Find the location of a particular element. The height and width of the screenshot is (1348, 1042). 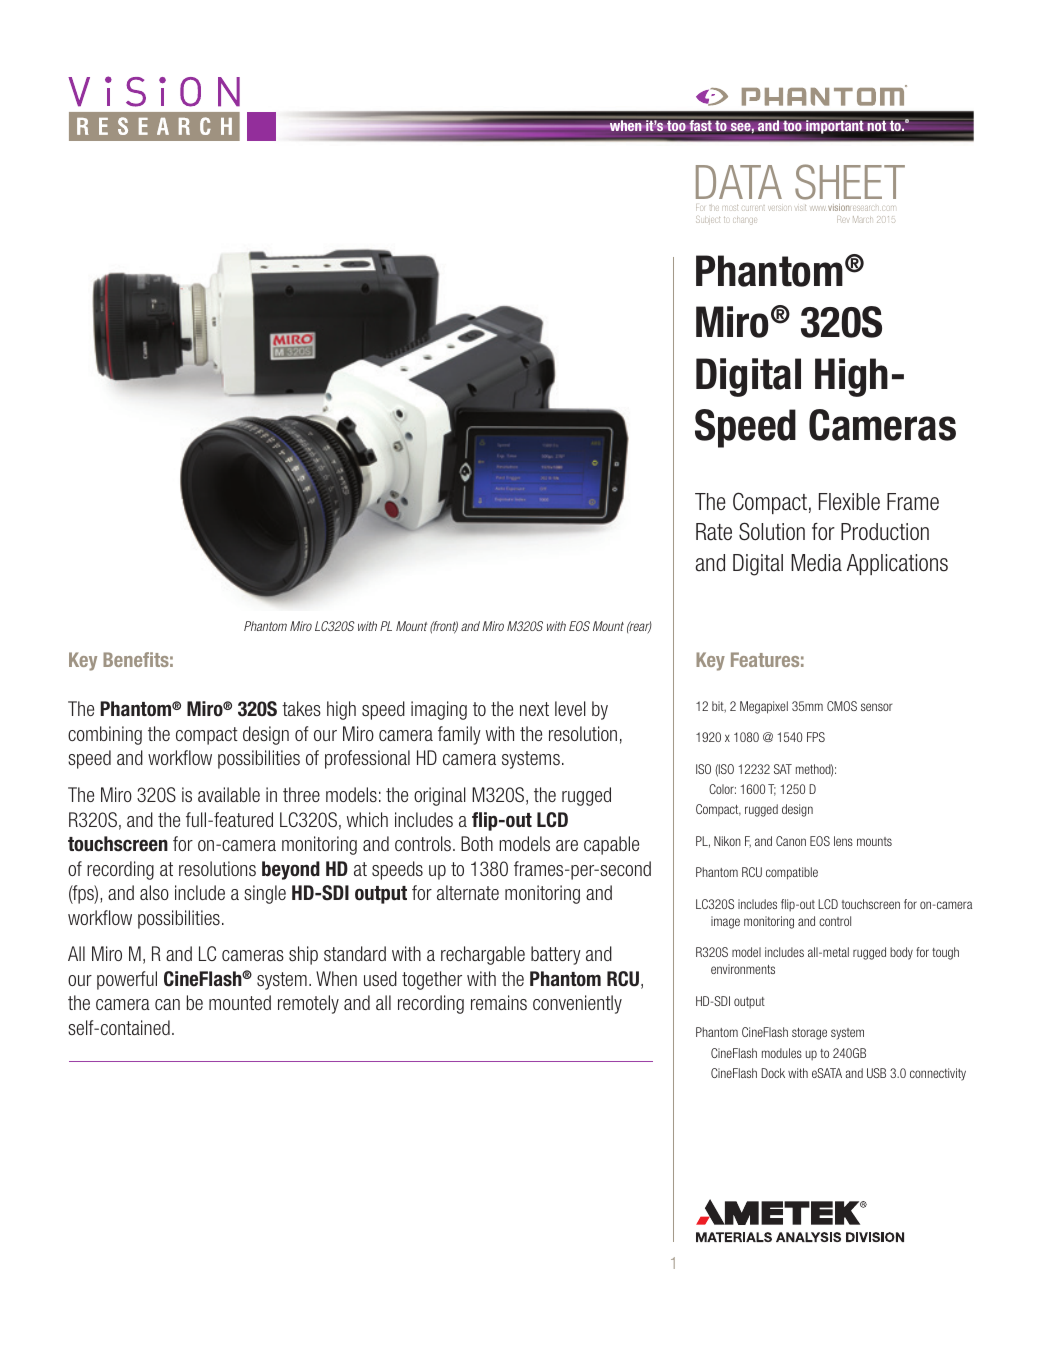

SHEET is located at coordinates (850, 182).
